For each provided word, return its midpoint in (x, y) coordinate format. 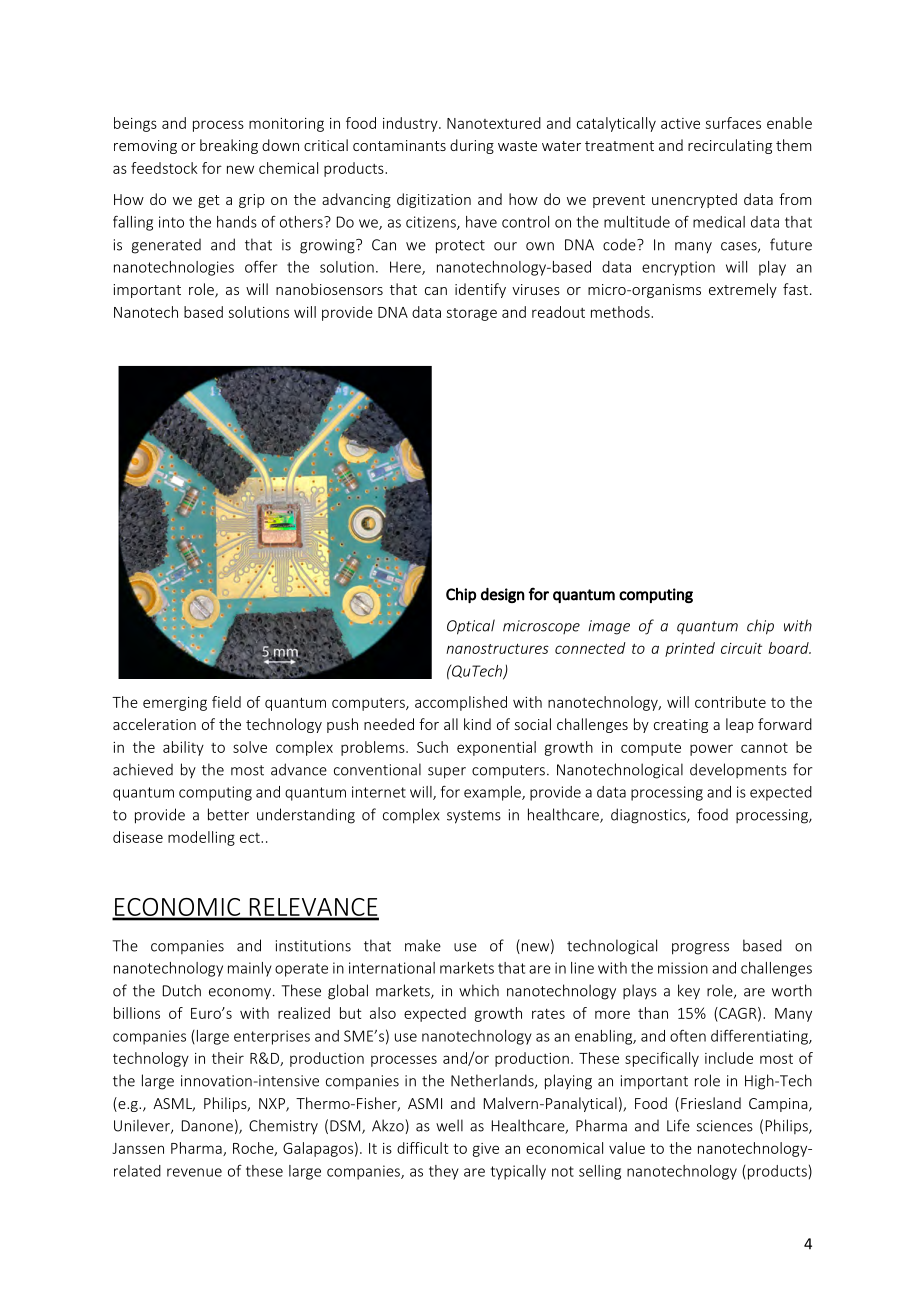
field (226, 702)
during (472, 146)
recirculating (730, 146)
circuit (741, 648)
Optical (471, 627)
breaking (229, 146)
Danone (207, 1126)
